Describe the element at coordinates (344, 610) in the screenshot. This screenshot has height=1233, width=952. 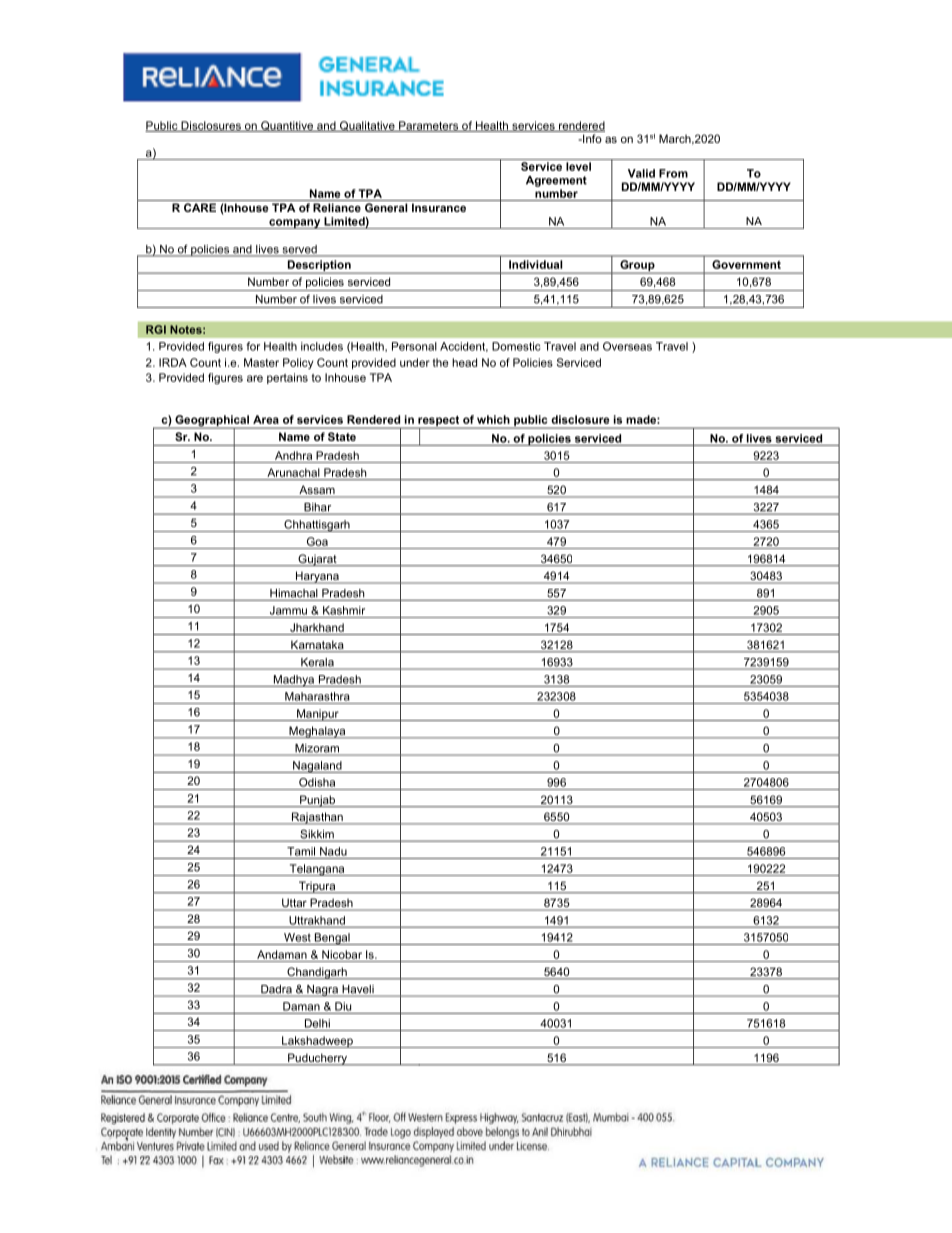
I see `Kashmir` at that location.
